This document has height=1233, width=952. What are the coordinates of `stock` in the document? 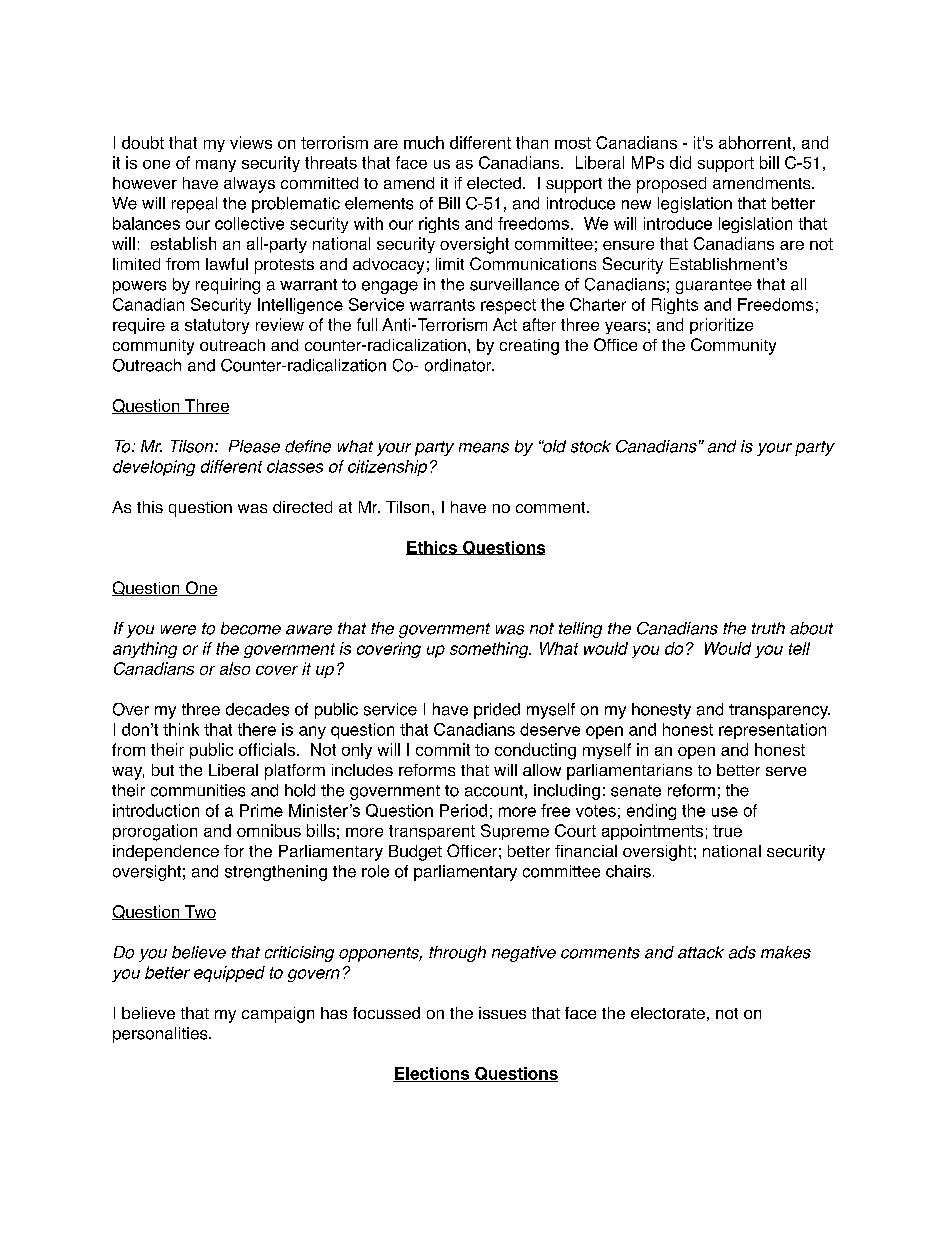 It's located at (591, 446).
